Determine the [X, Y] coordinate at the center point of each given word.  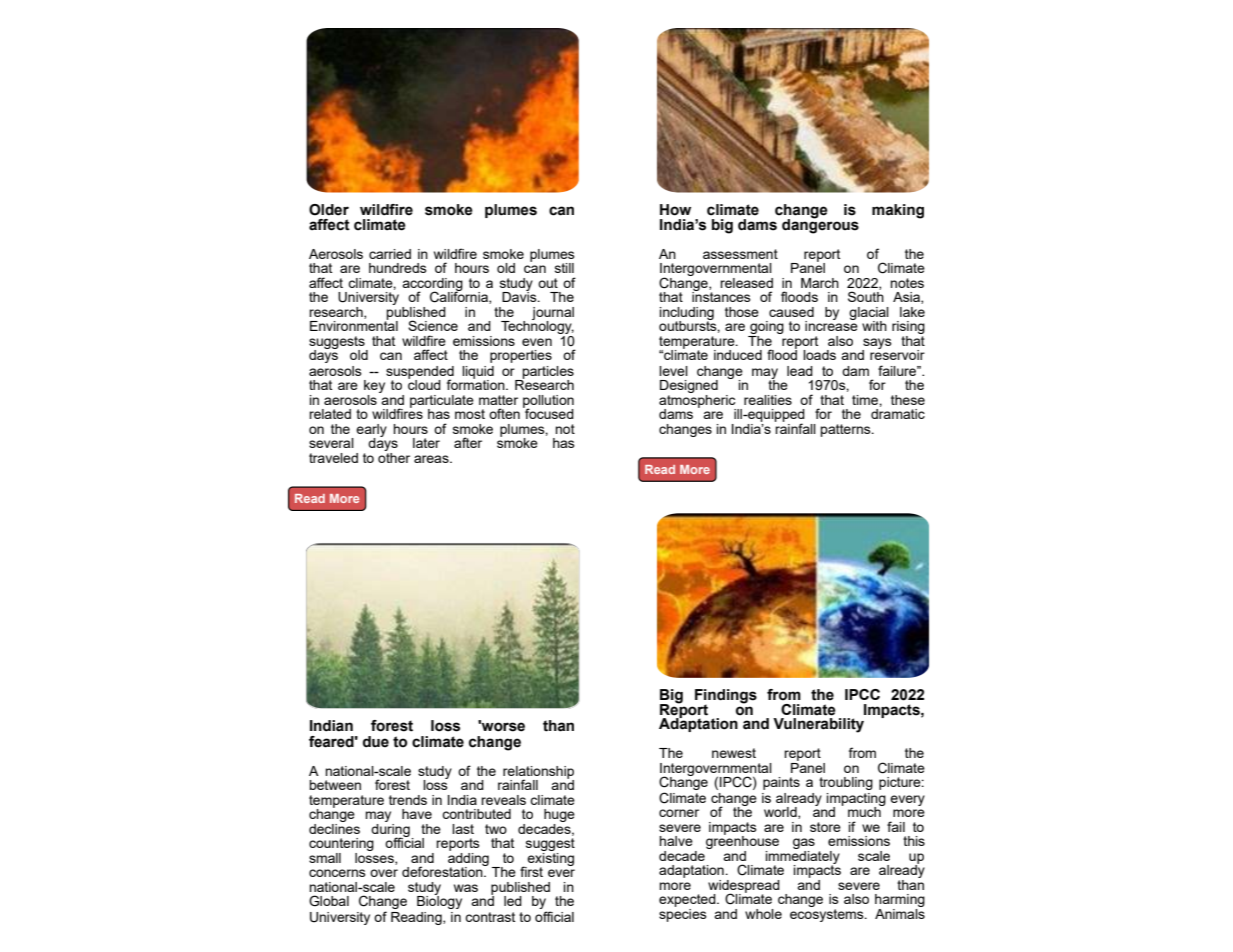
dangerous [820, 225]
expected [688, 900]
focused [548, 412]
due [376, 742]
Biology [439, 901]
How [675, 210]
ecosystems [828, 915]
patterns [846, 430]
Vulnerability [818, 725]
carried [390, 254]
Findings [726, 697]
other [394, 458]
